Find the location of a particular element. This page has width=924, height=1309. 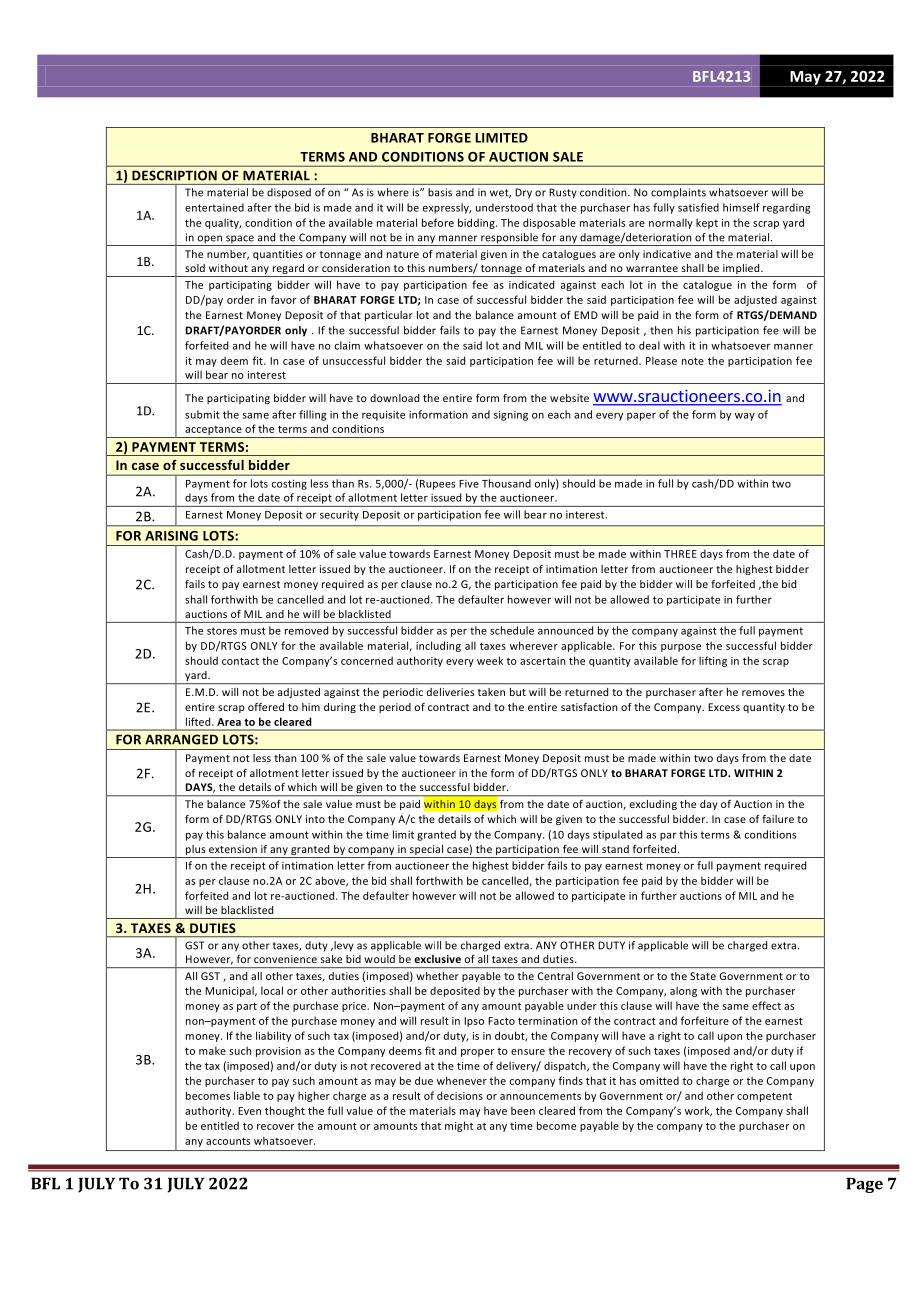

removes is located at coordinates (763, 693).
